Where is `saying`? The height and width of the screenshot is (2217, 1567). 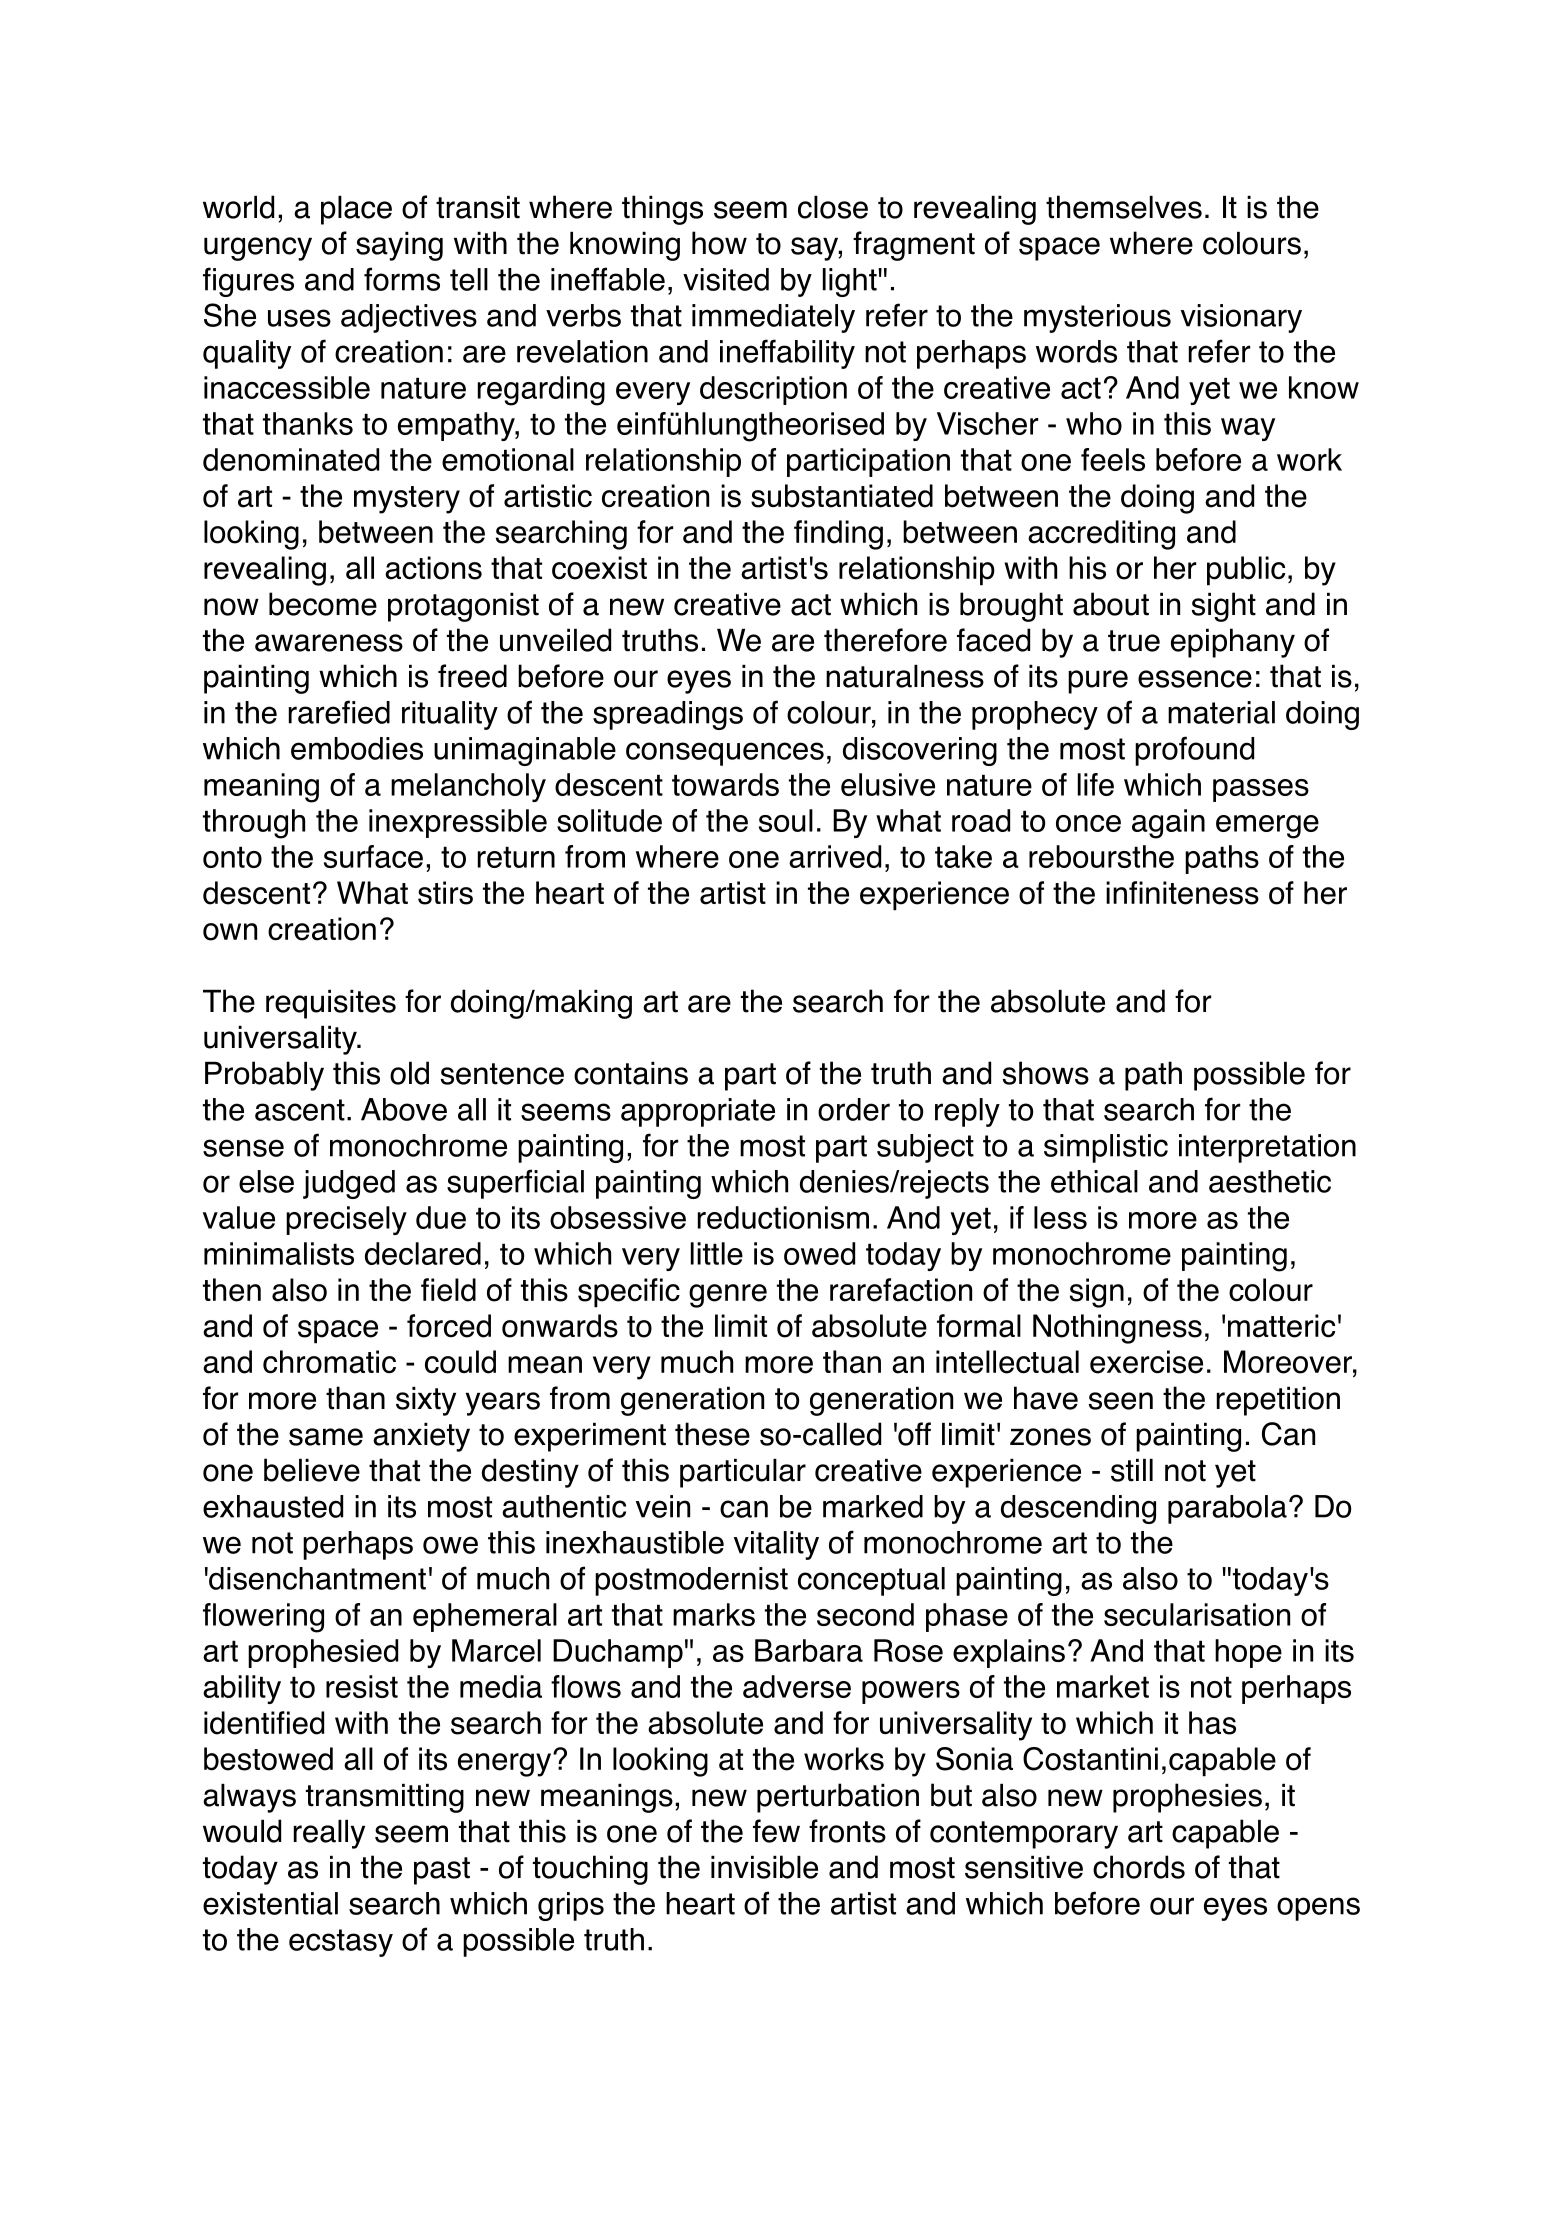 saying is located at coordinates (399, 246).
